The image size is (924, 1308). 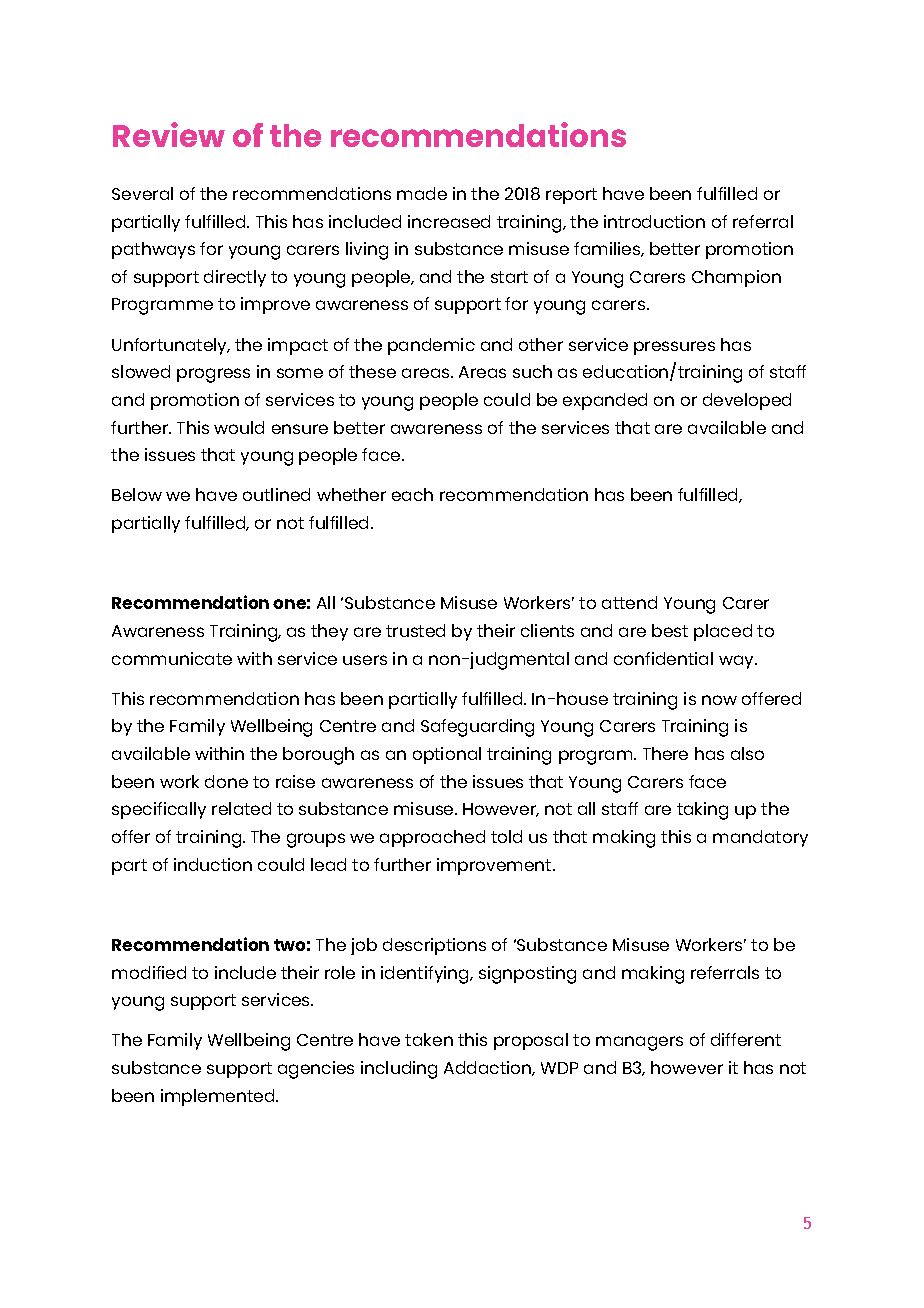 I want to click on Review, so click(x=169, y=134).
